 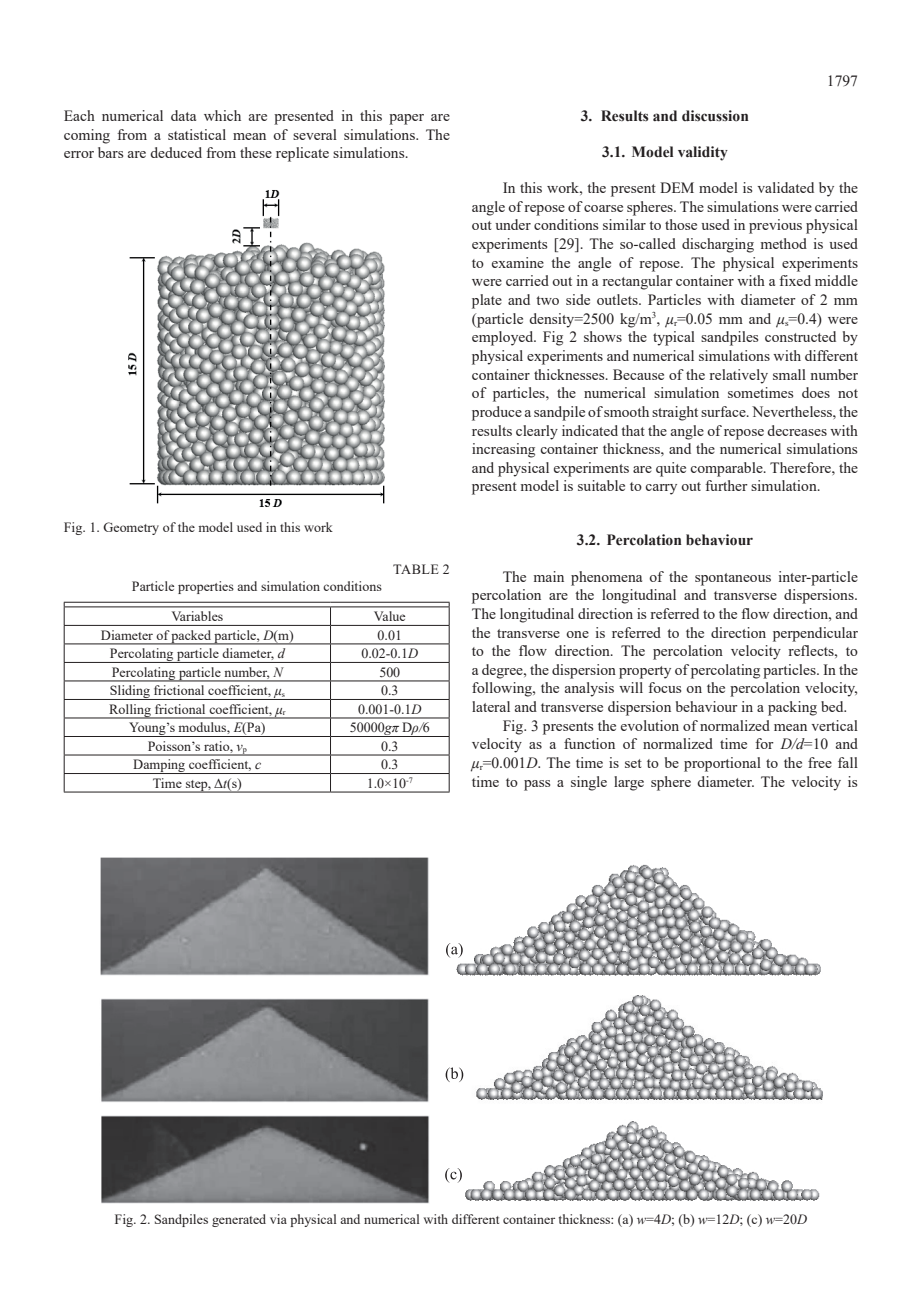 What do you see at coordinates (733, 579) in the screenshot?
I see `spontaneous` at bounding box center [733, 579].
